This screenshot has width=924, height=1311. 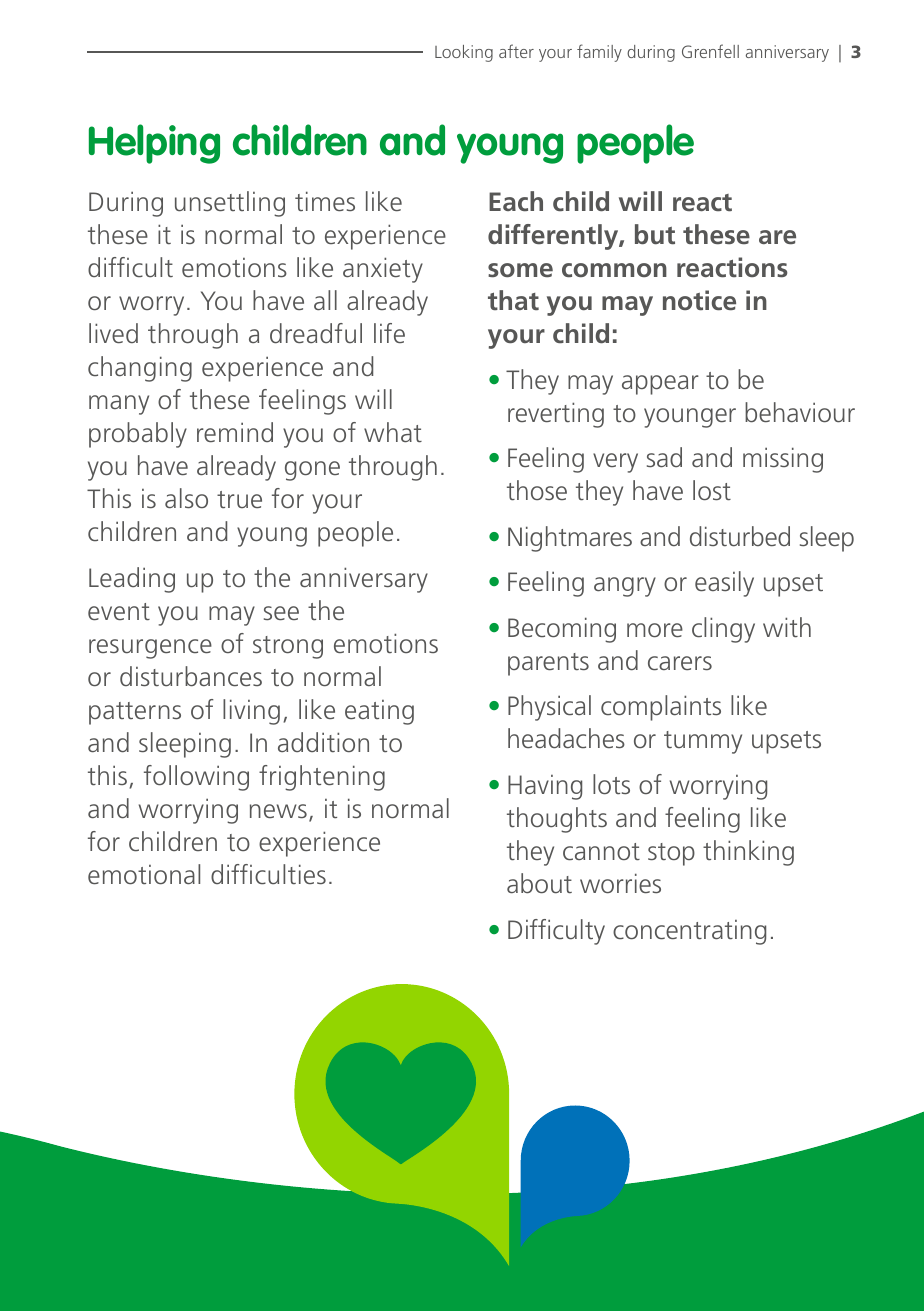 I want to click on lost, so click(x=712, y=490).
